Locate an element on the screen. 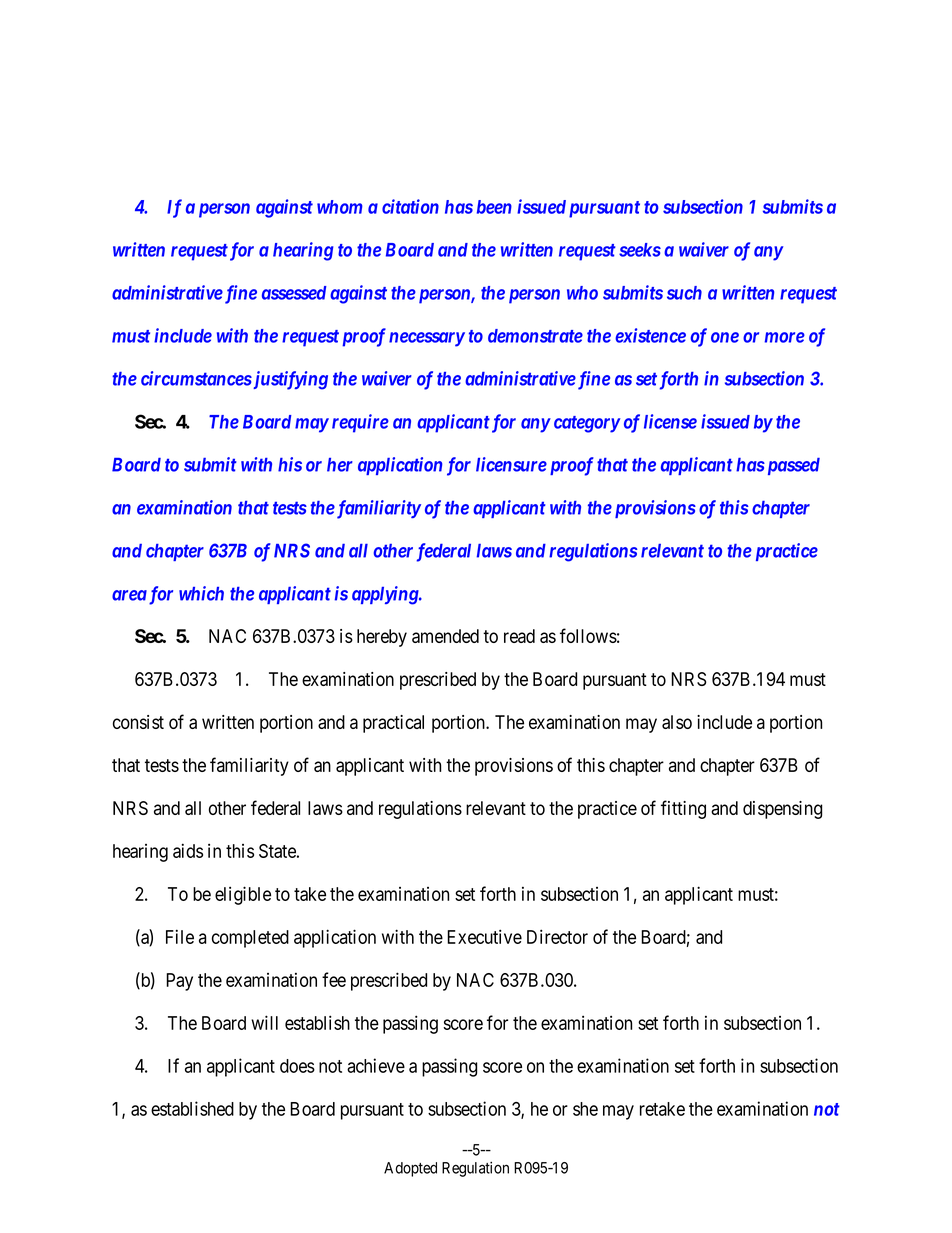  require is located at coordinates (360, 423).
